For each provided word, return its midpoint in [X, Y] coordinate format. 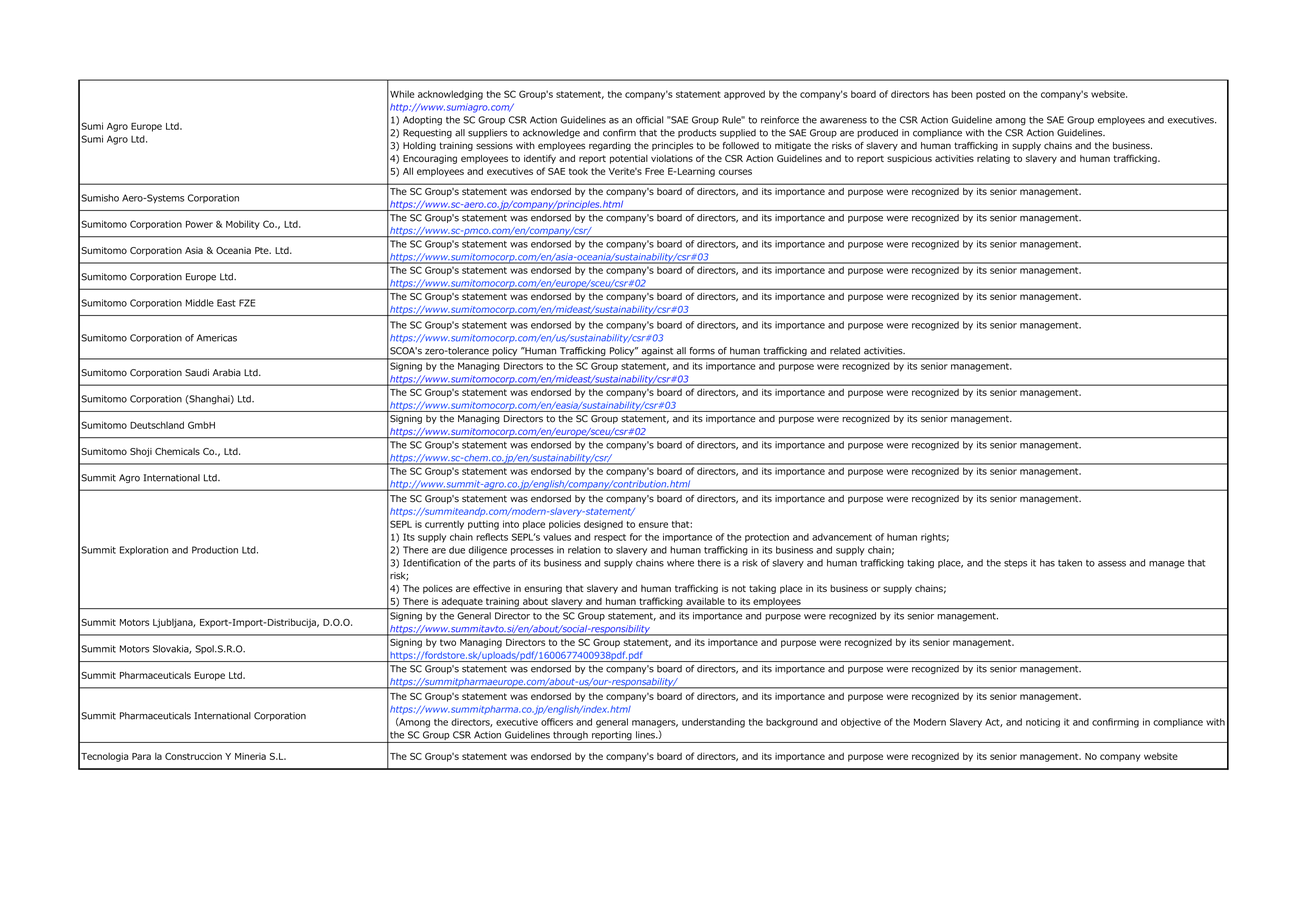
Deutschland [157, 425]
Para [141, 756]
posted [990, 95]
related [845, 351]
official [649, 120]
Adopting [422, 121]
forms [702, 351]
